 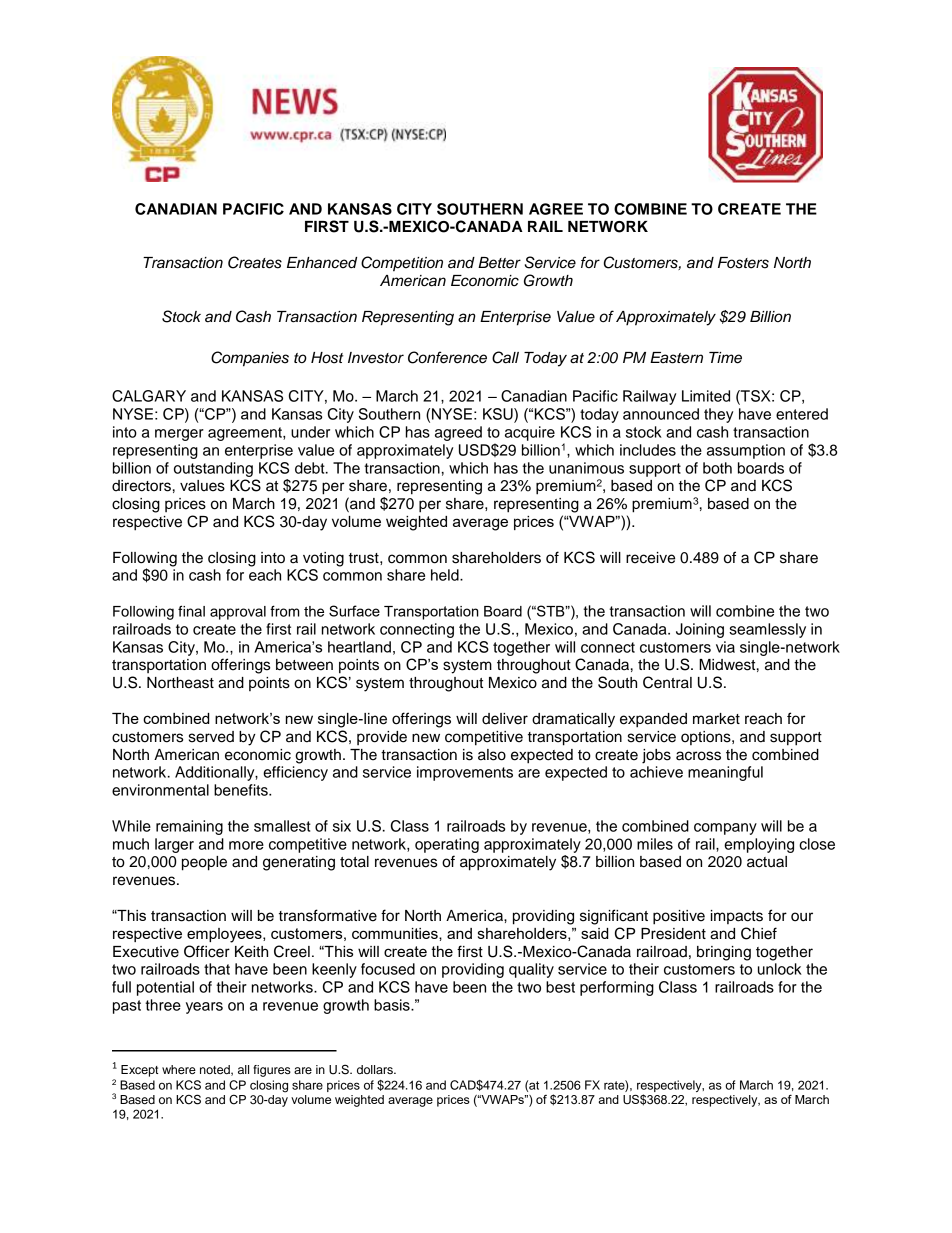 I want to click on final, so click(x=191, y=611).
